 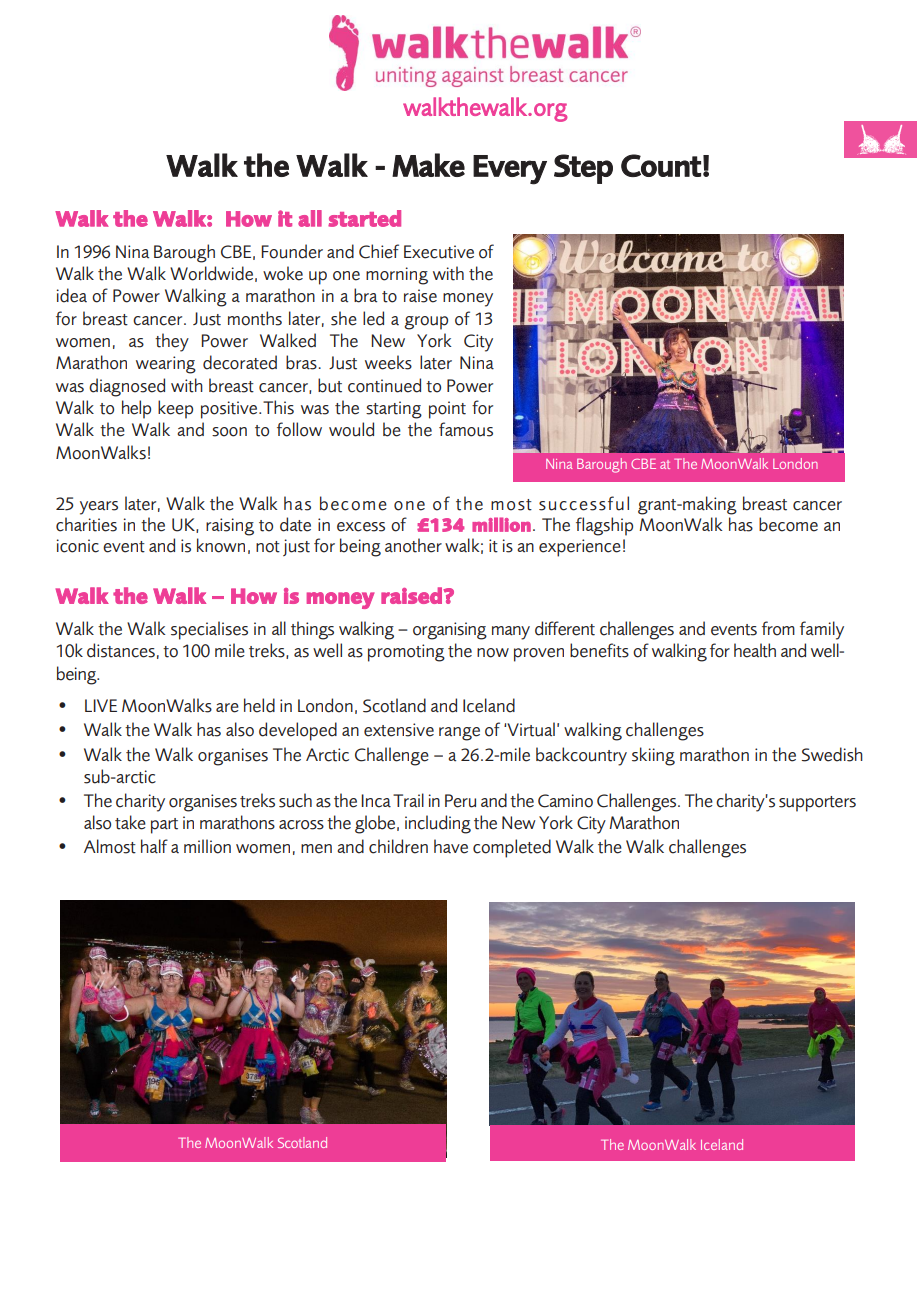 What do you see at coordinates (583, 169) in the screenshot?
I see `Step` at bounding box center [583, 169].
